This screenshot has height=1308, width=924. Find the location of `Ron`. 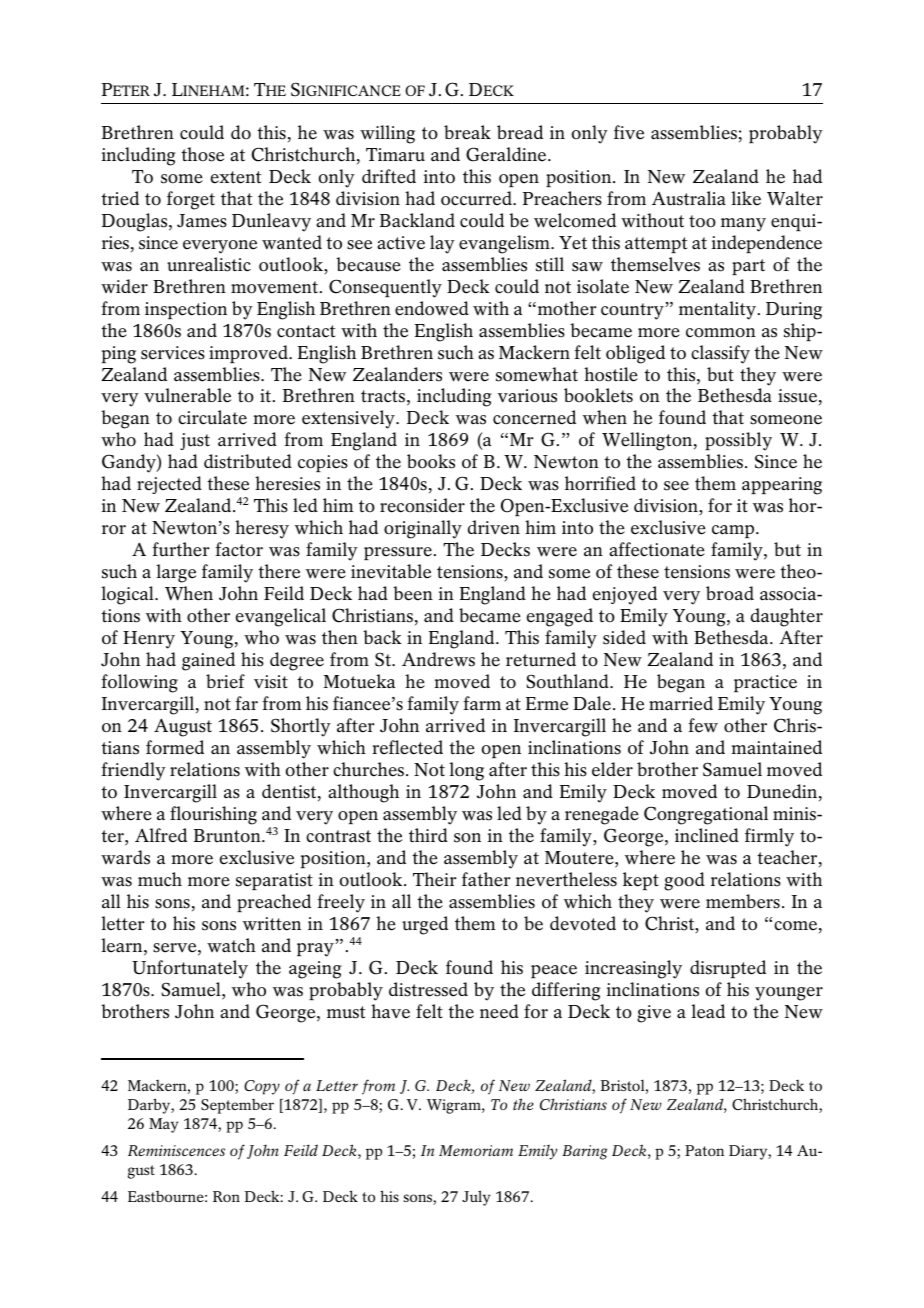

Ron is located at coordinates (226, 1196).
